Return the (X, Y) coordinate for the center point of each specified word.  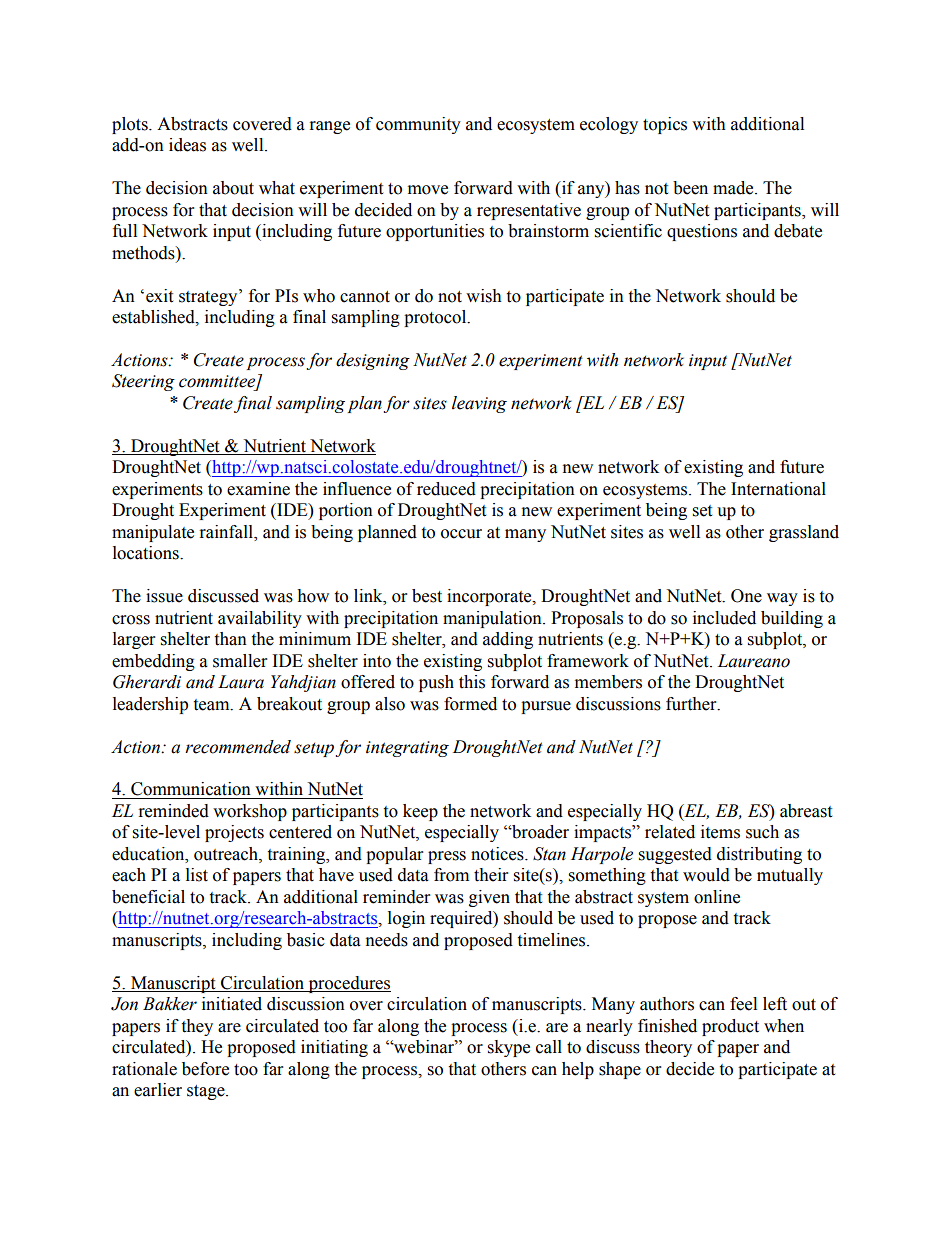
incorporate (490, 597)
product (730, 1027)
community (418, 125)
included (724, 618)
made (734, 188)
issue (164, 596)
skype (509, 1048)
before (205, 1069)
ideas (187, 145)
